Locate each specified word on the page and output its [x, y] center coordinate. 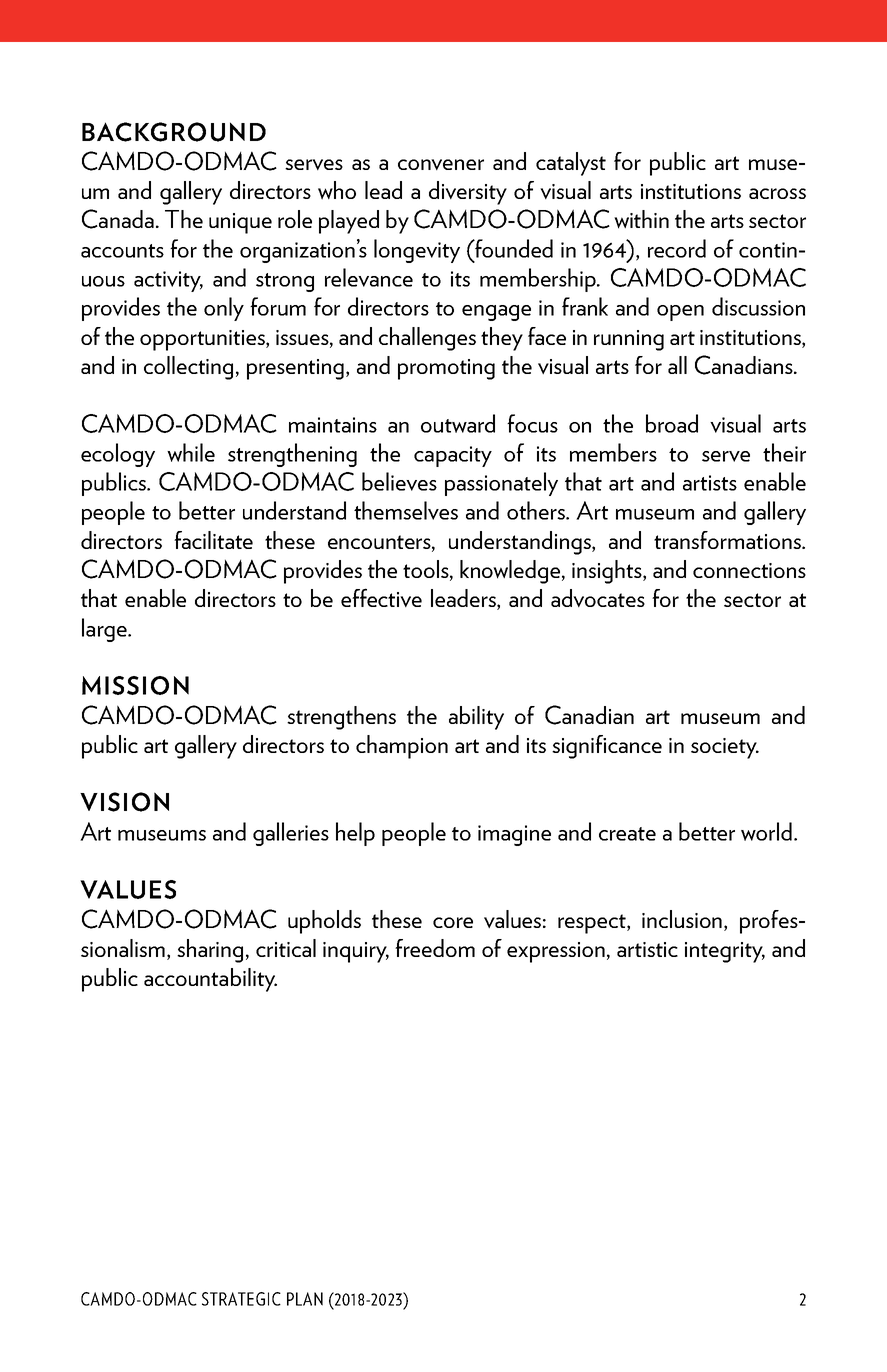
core [453, 922]
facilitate [213, 540]
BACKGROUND [174, 132]
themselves [406, 510]
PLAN [305, 1299]
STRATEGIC [241, 1299]
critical [286, 948]
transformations [728, 540]
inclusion [683, 919]
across [777, 193]
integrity [725, 952]
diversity [468, 193]
